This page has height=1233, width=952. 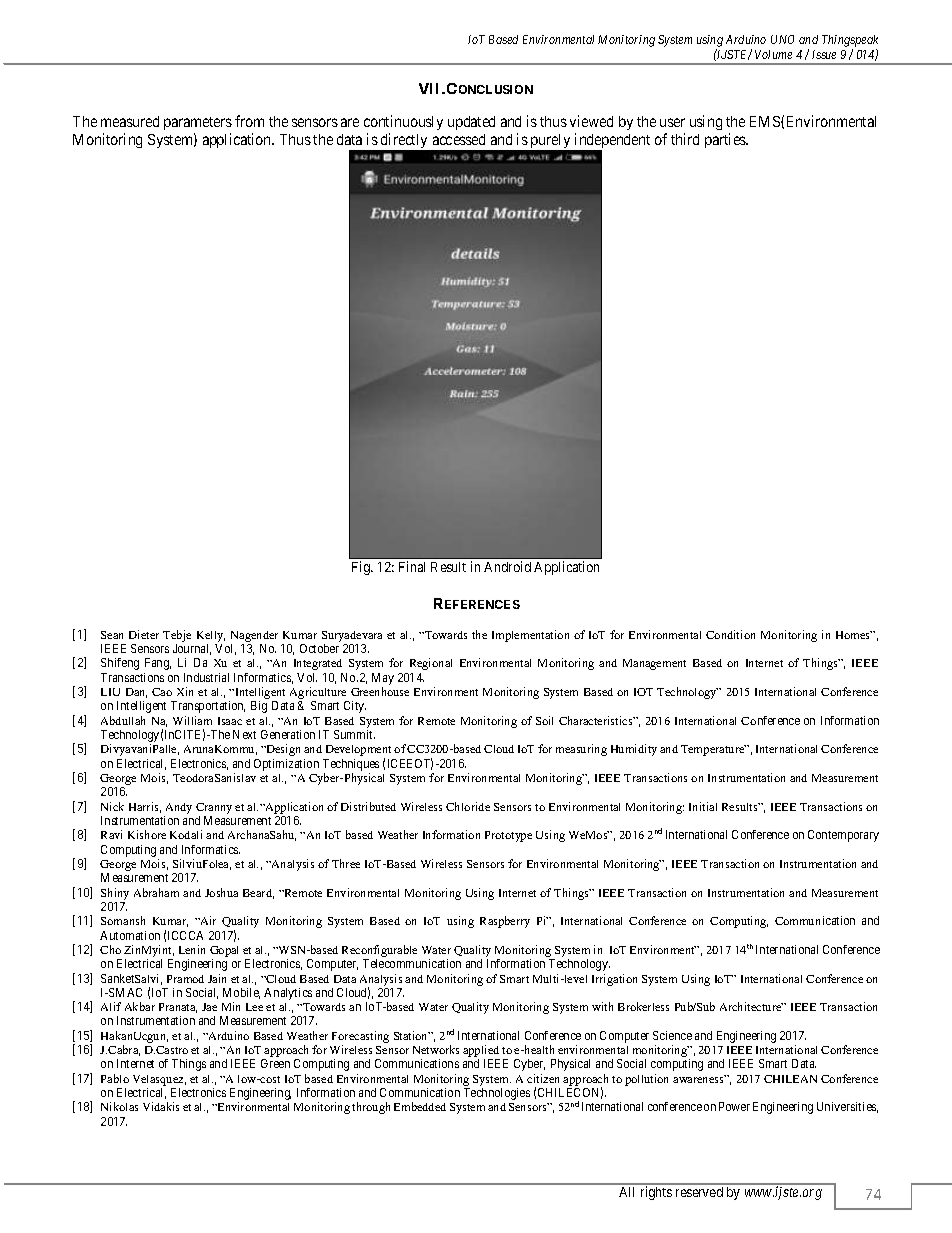 I want to click on Final, so click(x=412, y=566).
